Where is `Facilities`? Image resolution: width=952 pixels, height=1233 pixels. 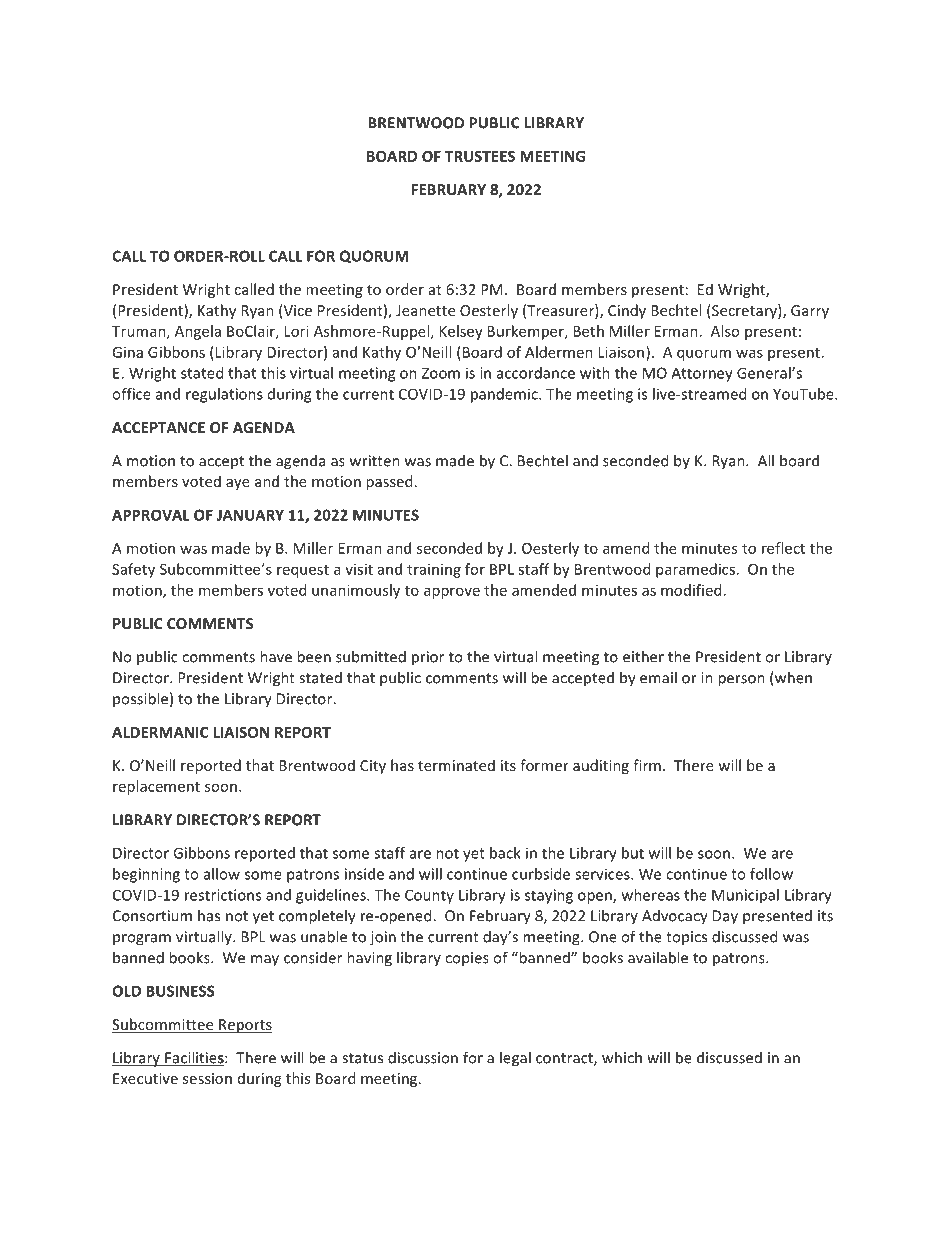
Facilities is located at coordinates (194, 1058).
